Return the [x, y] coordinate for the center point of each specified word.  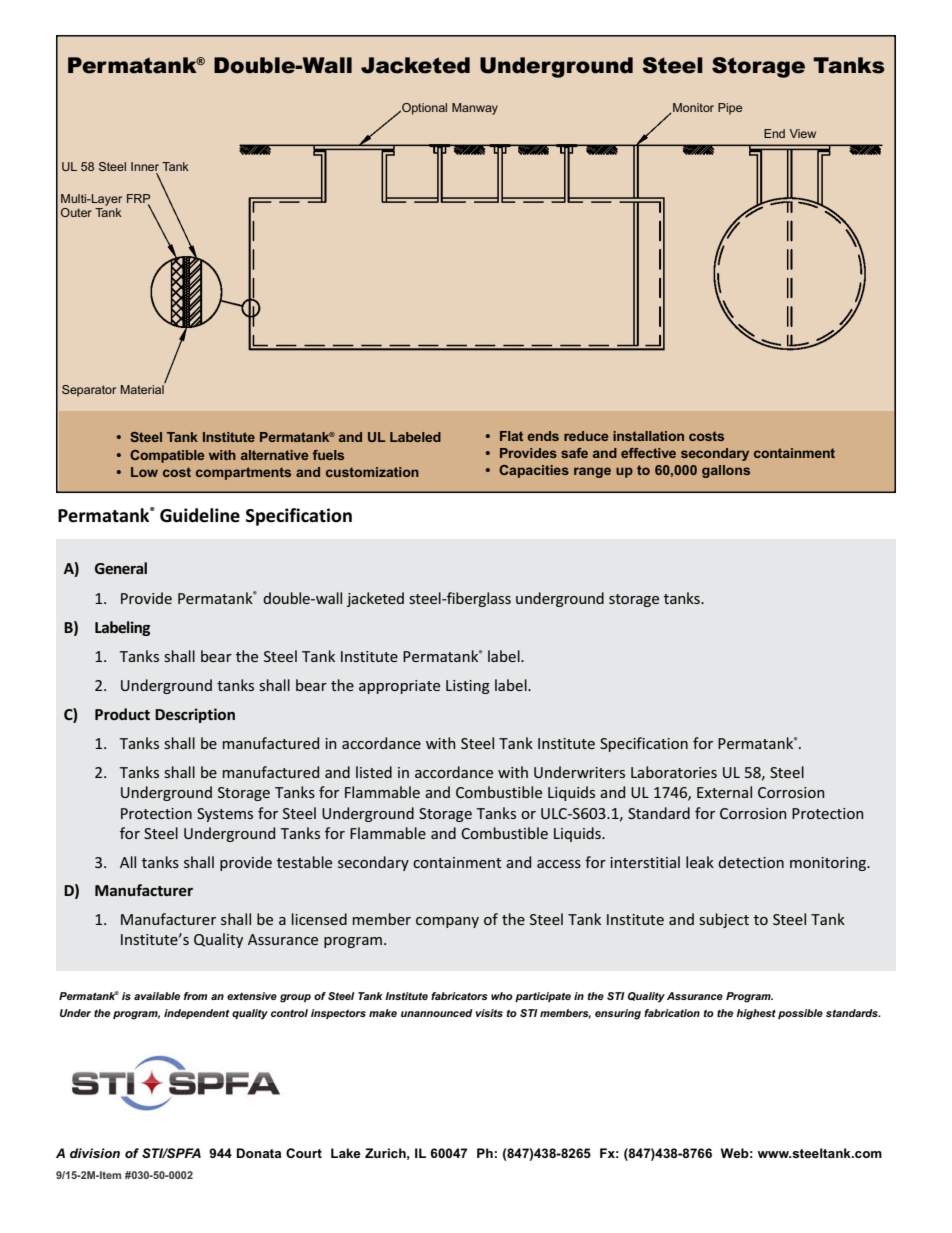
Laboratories [674, 772]
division [95, 1153]
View [803, 133]
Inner [145, 166]
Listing [468, 687]
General [121, 568]
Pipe [730, 109]
